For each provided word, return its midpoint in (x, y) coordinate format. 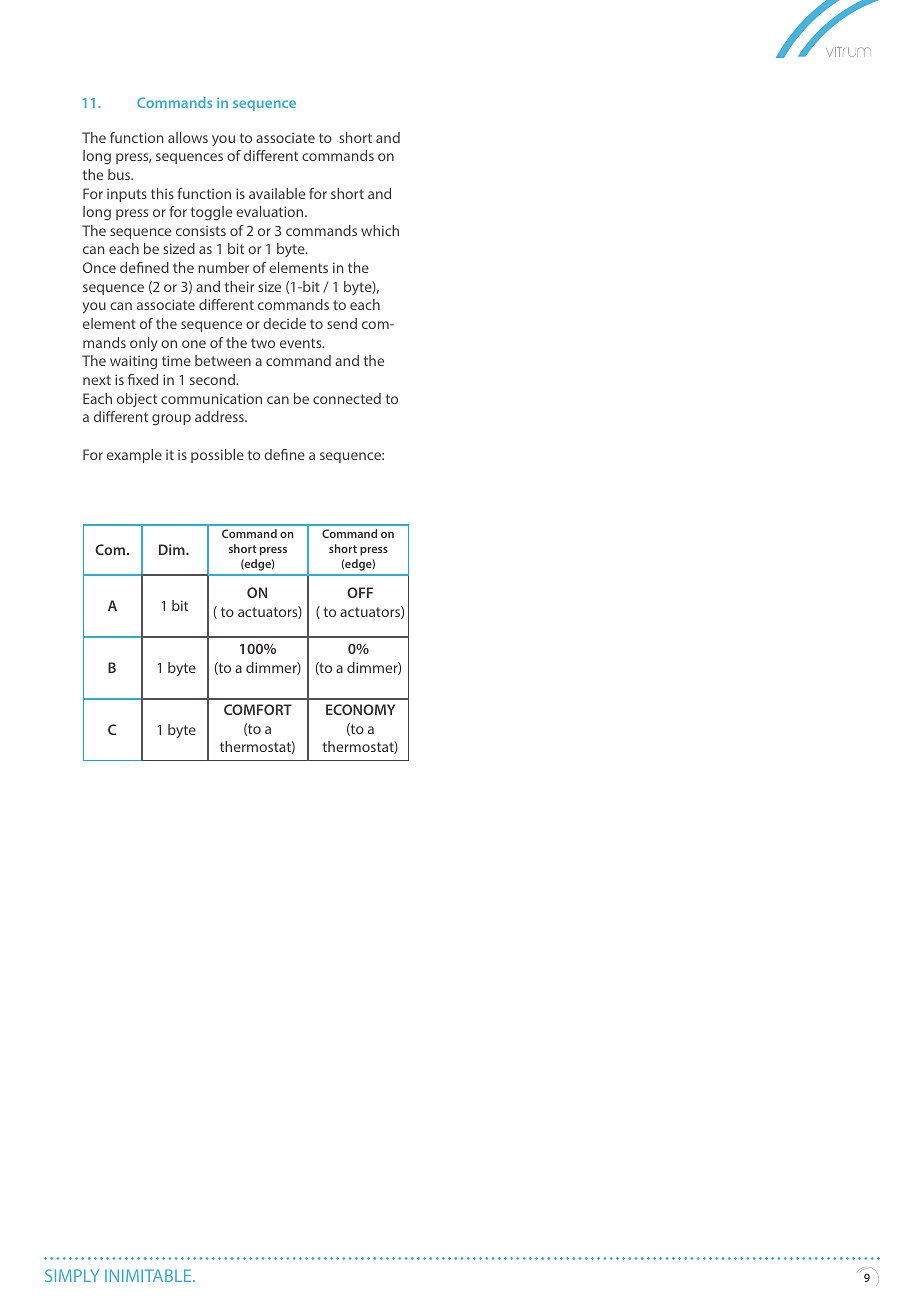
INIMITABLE (149, 1275)
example (134, 456)
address (220, 416)
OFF (360, 592)
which (380, 230)
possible (217, 456)
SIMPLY (72, 1275)
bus (120, 174)
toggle (211, 213)
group (171, 419)
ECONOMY (360, 709)
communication (211, 398)
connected (347, 398)
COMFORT (258, 709)
